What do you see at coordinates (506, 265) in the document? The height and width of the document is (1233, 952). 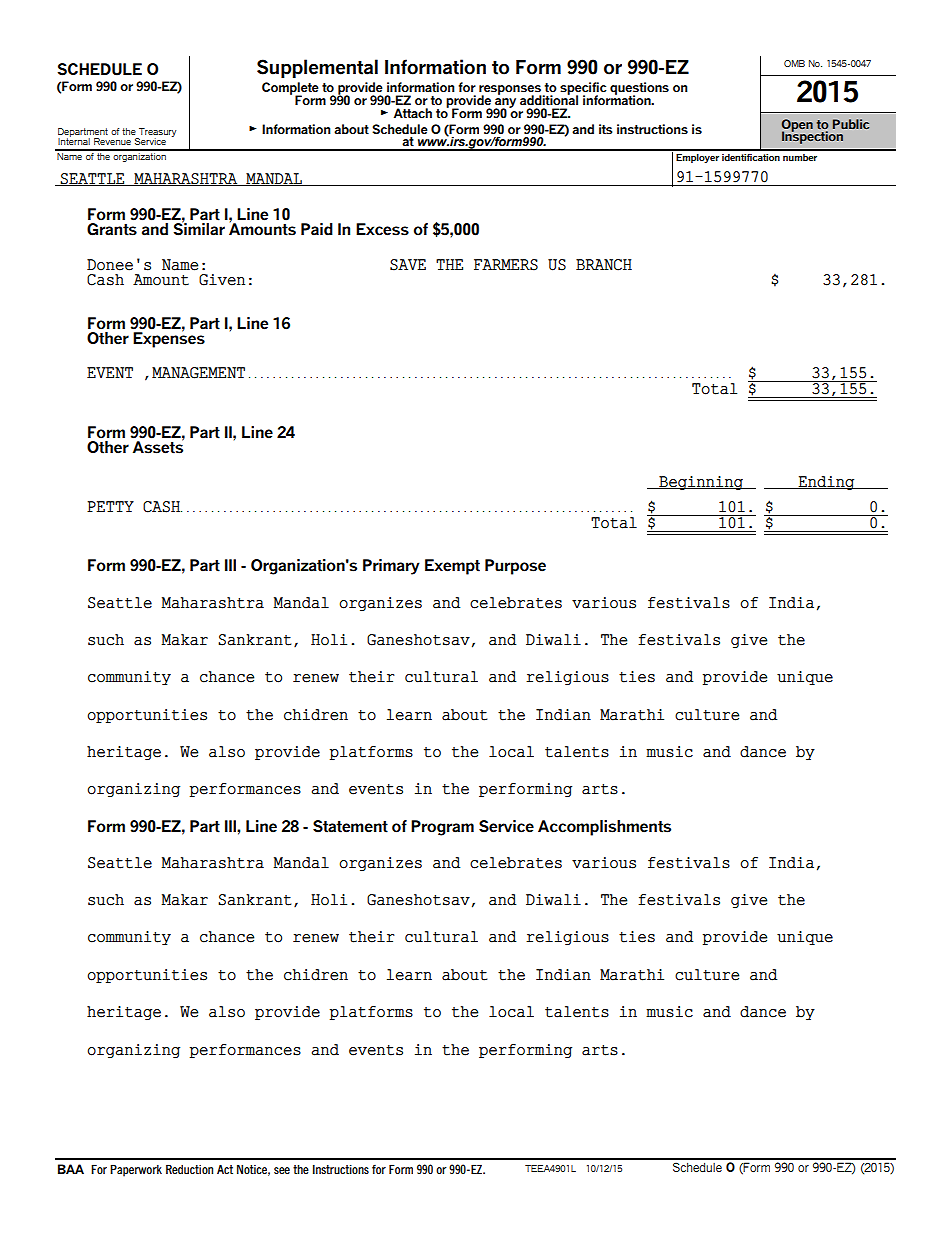 I see `FARMERS` at bounding box center [506, 265].
